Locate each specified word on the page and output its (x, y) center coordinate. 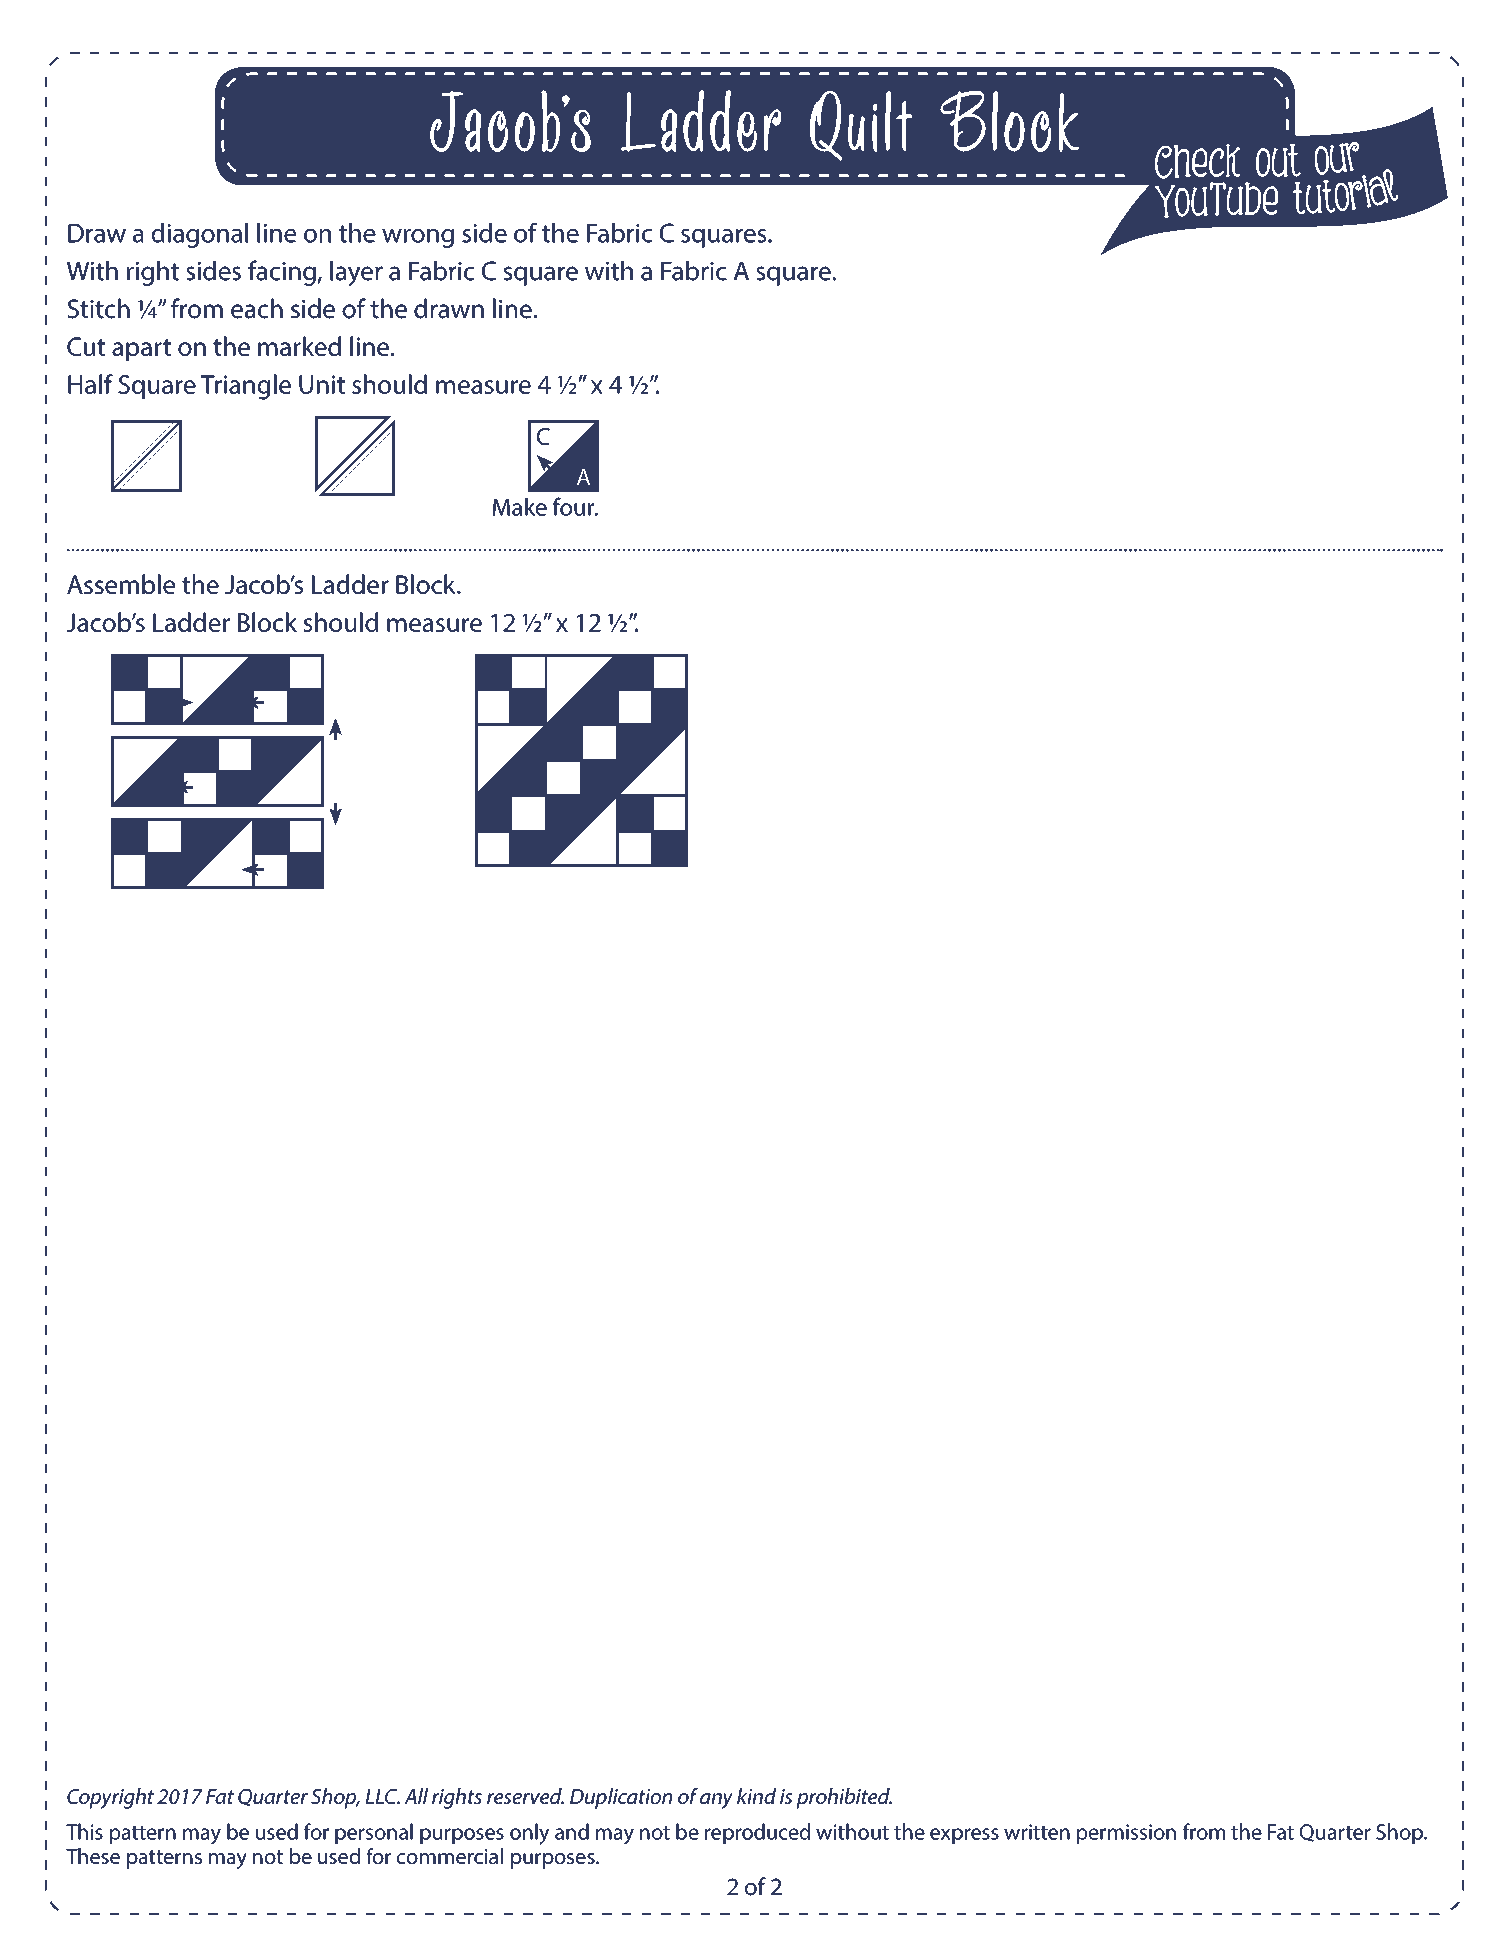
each (257, 308)
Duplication (621, 1798)
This (84, 1831)
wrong (418, 238)
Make (520, 507)
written (1037, 1832)
